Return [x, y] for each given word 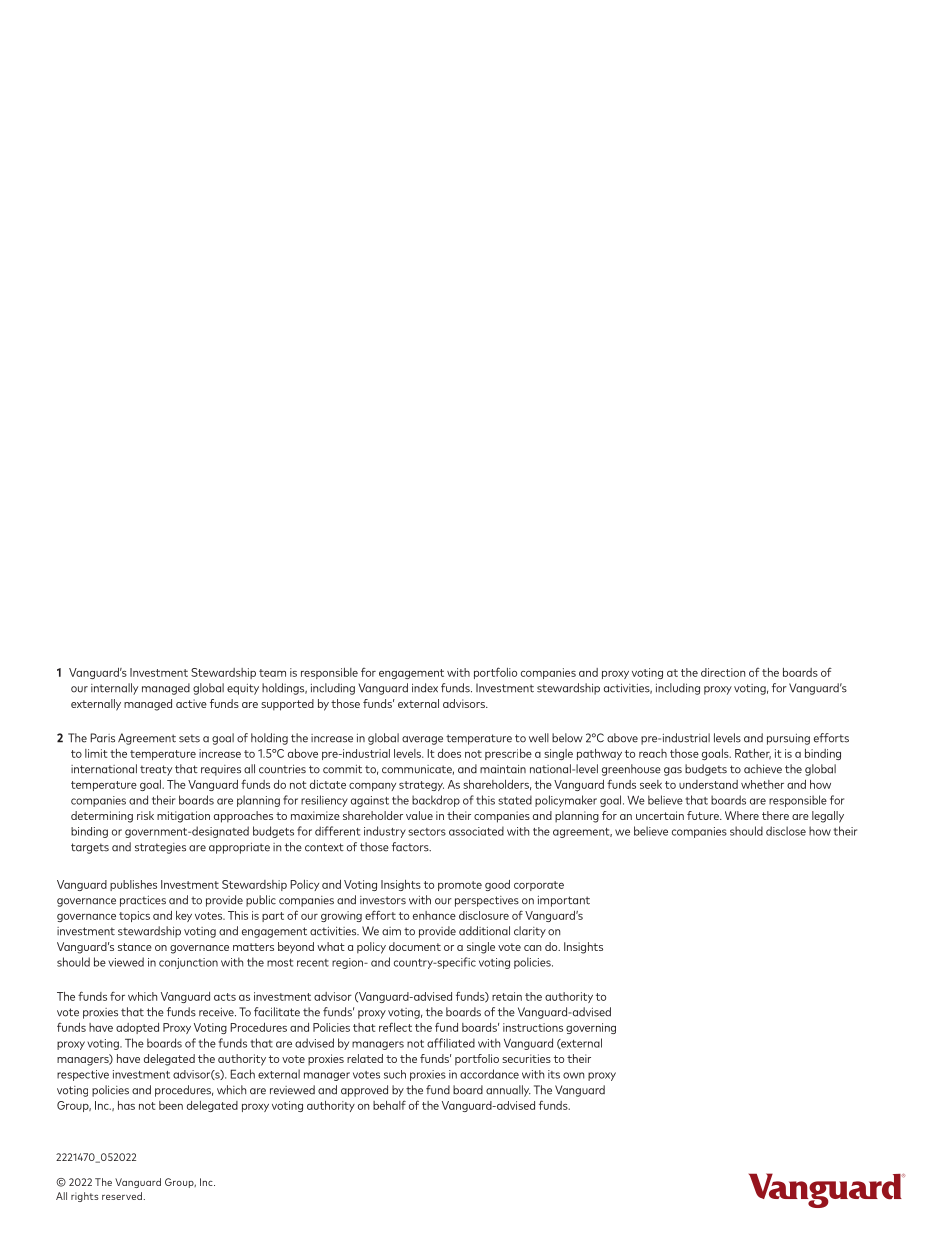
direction [723, 672]
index [425, 688]
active [191, 703]
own [573, 1075]
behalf [389, 1105]
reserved [122, 1196]
